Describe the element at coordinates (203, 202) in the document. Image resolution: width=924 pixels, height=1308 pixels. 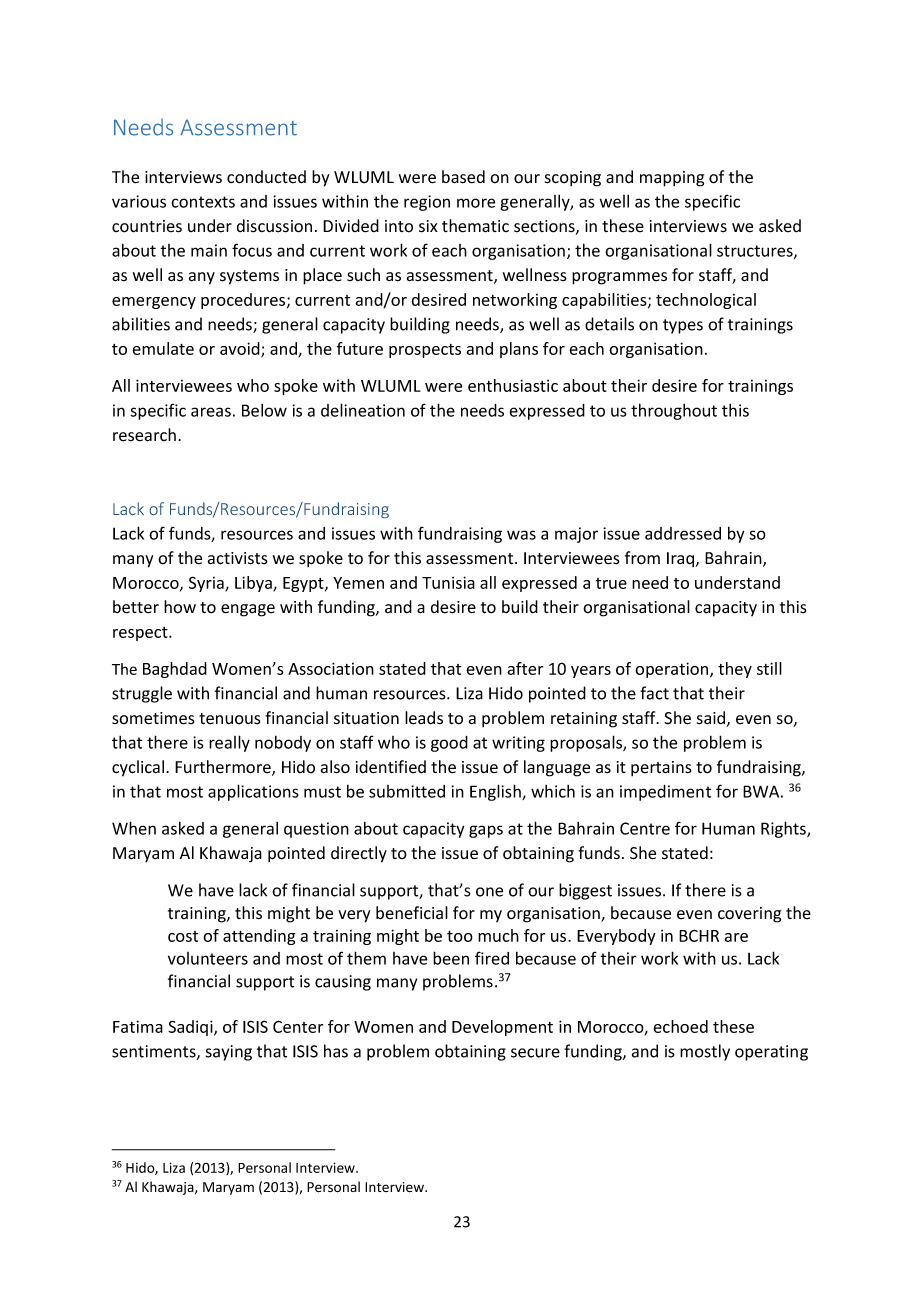
I see `contexts` at that location.
